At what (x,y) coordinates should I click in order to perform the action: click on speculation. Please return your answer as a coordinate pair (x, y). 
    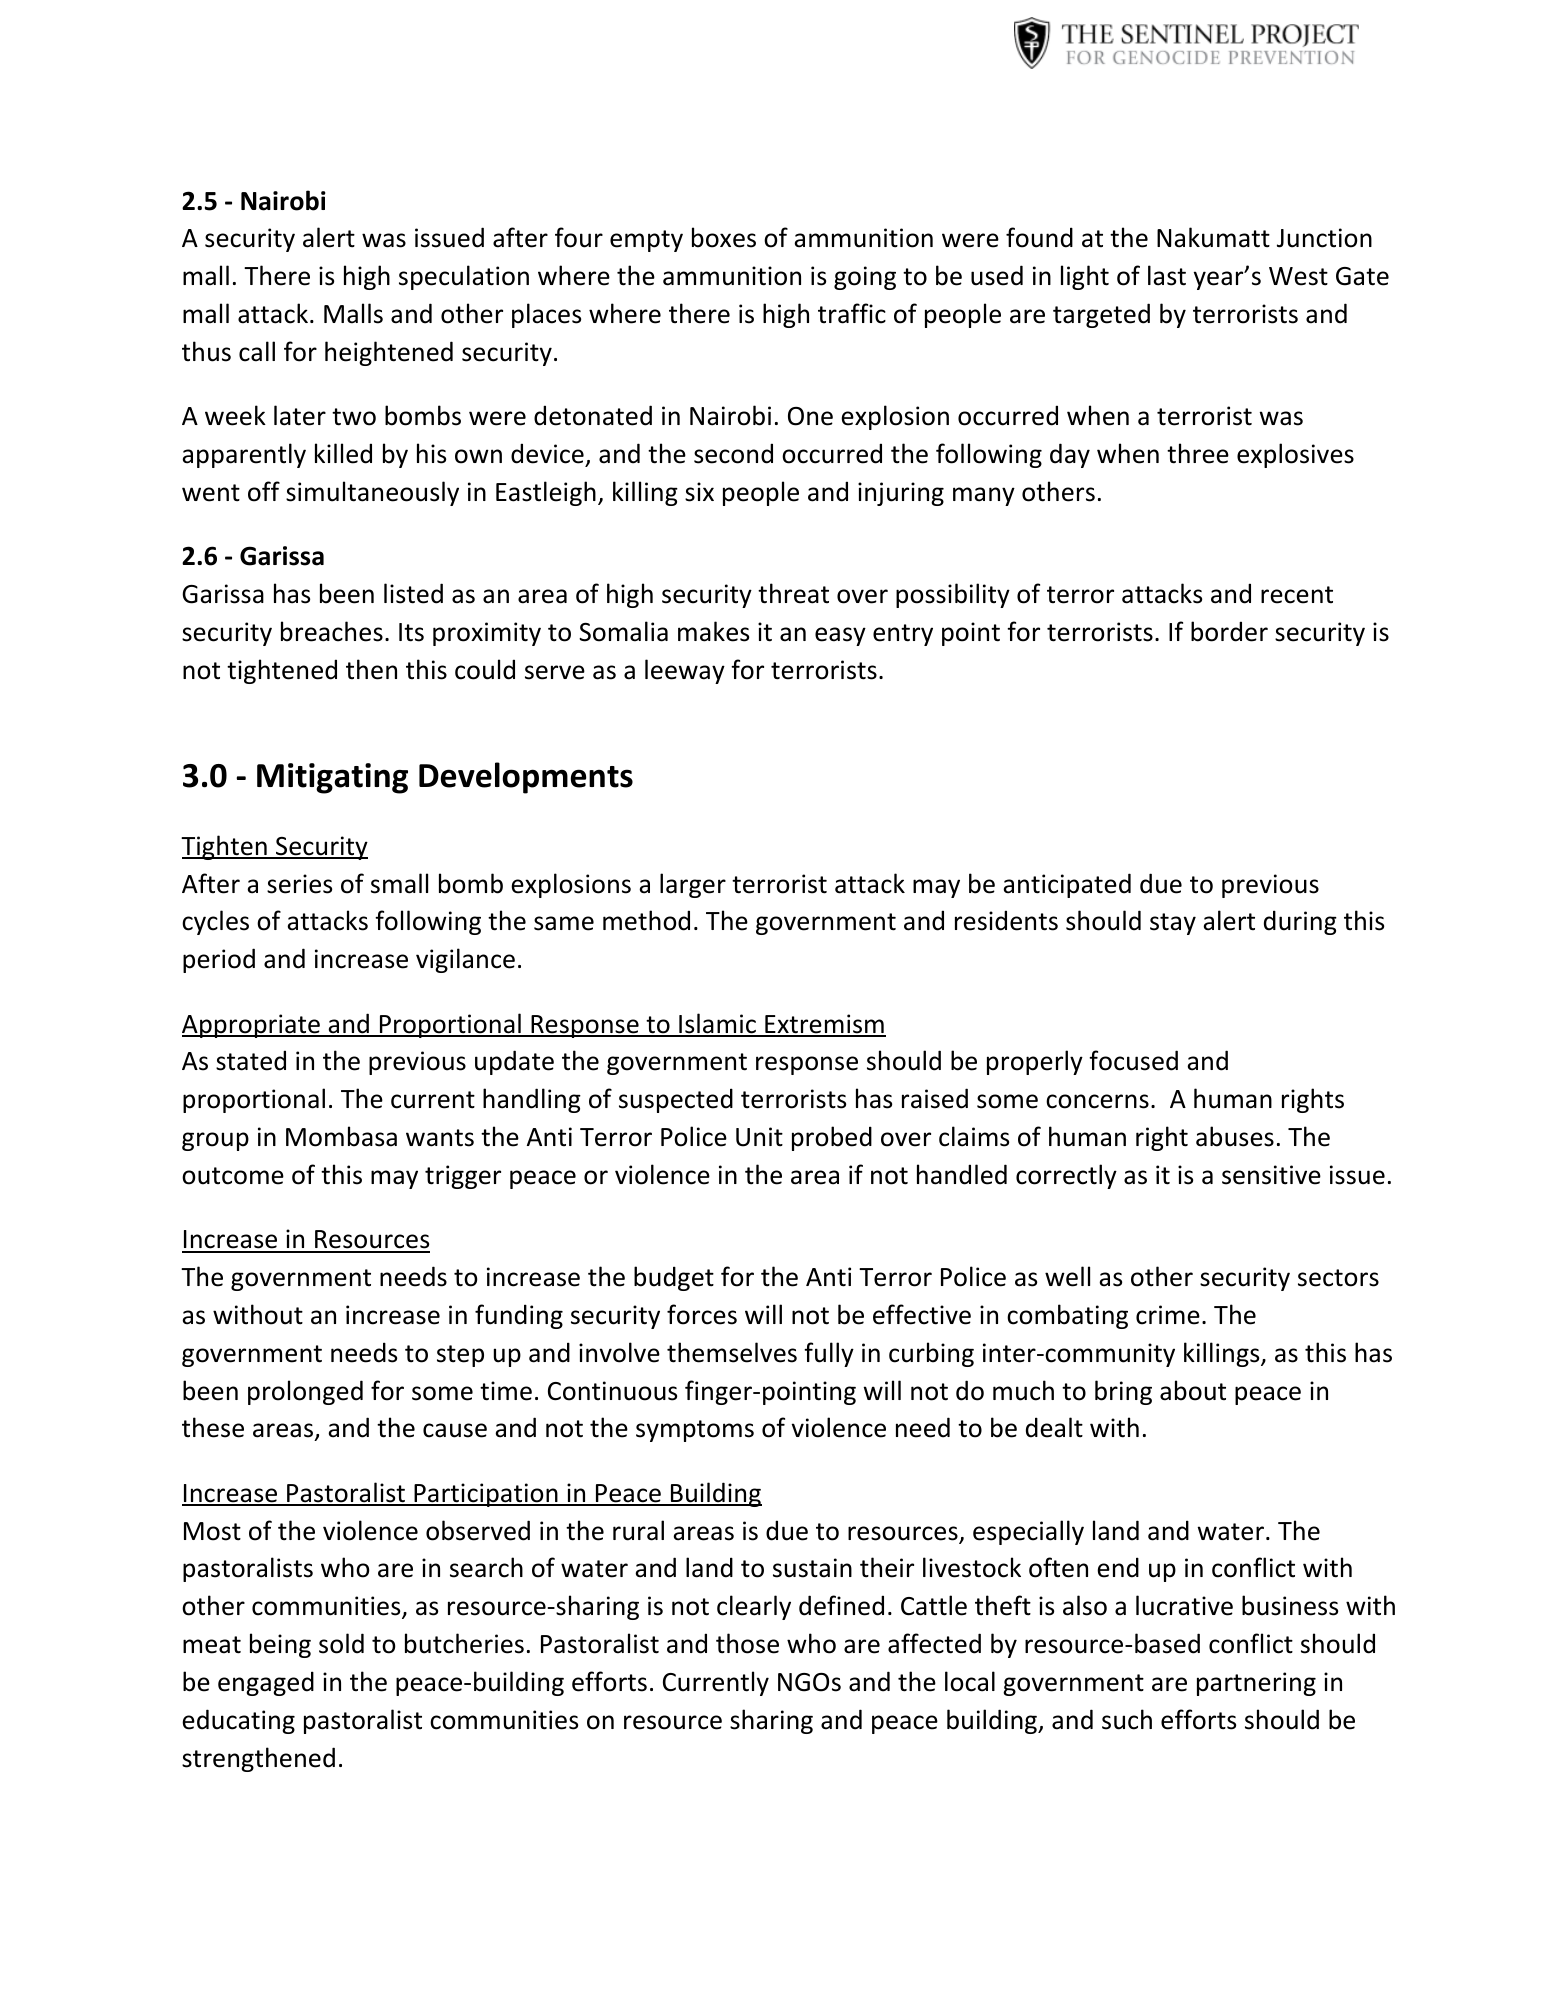
    Looking at the image, I should click on (464, 277).
